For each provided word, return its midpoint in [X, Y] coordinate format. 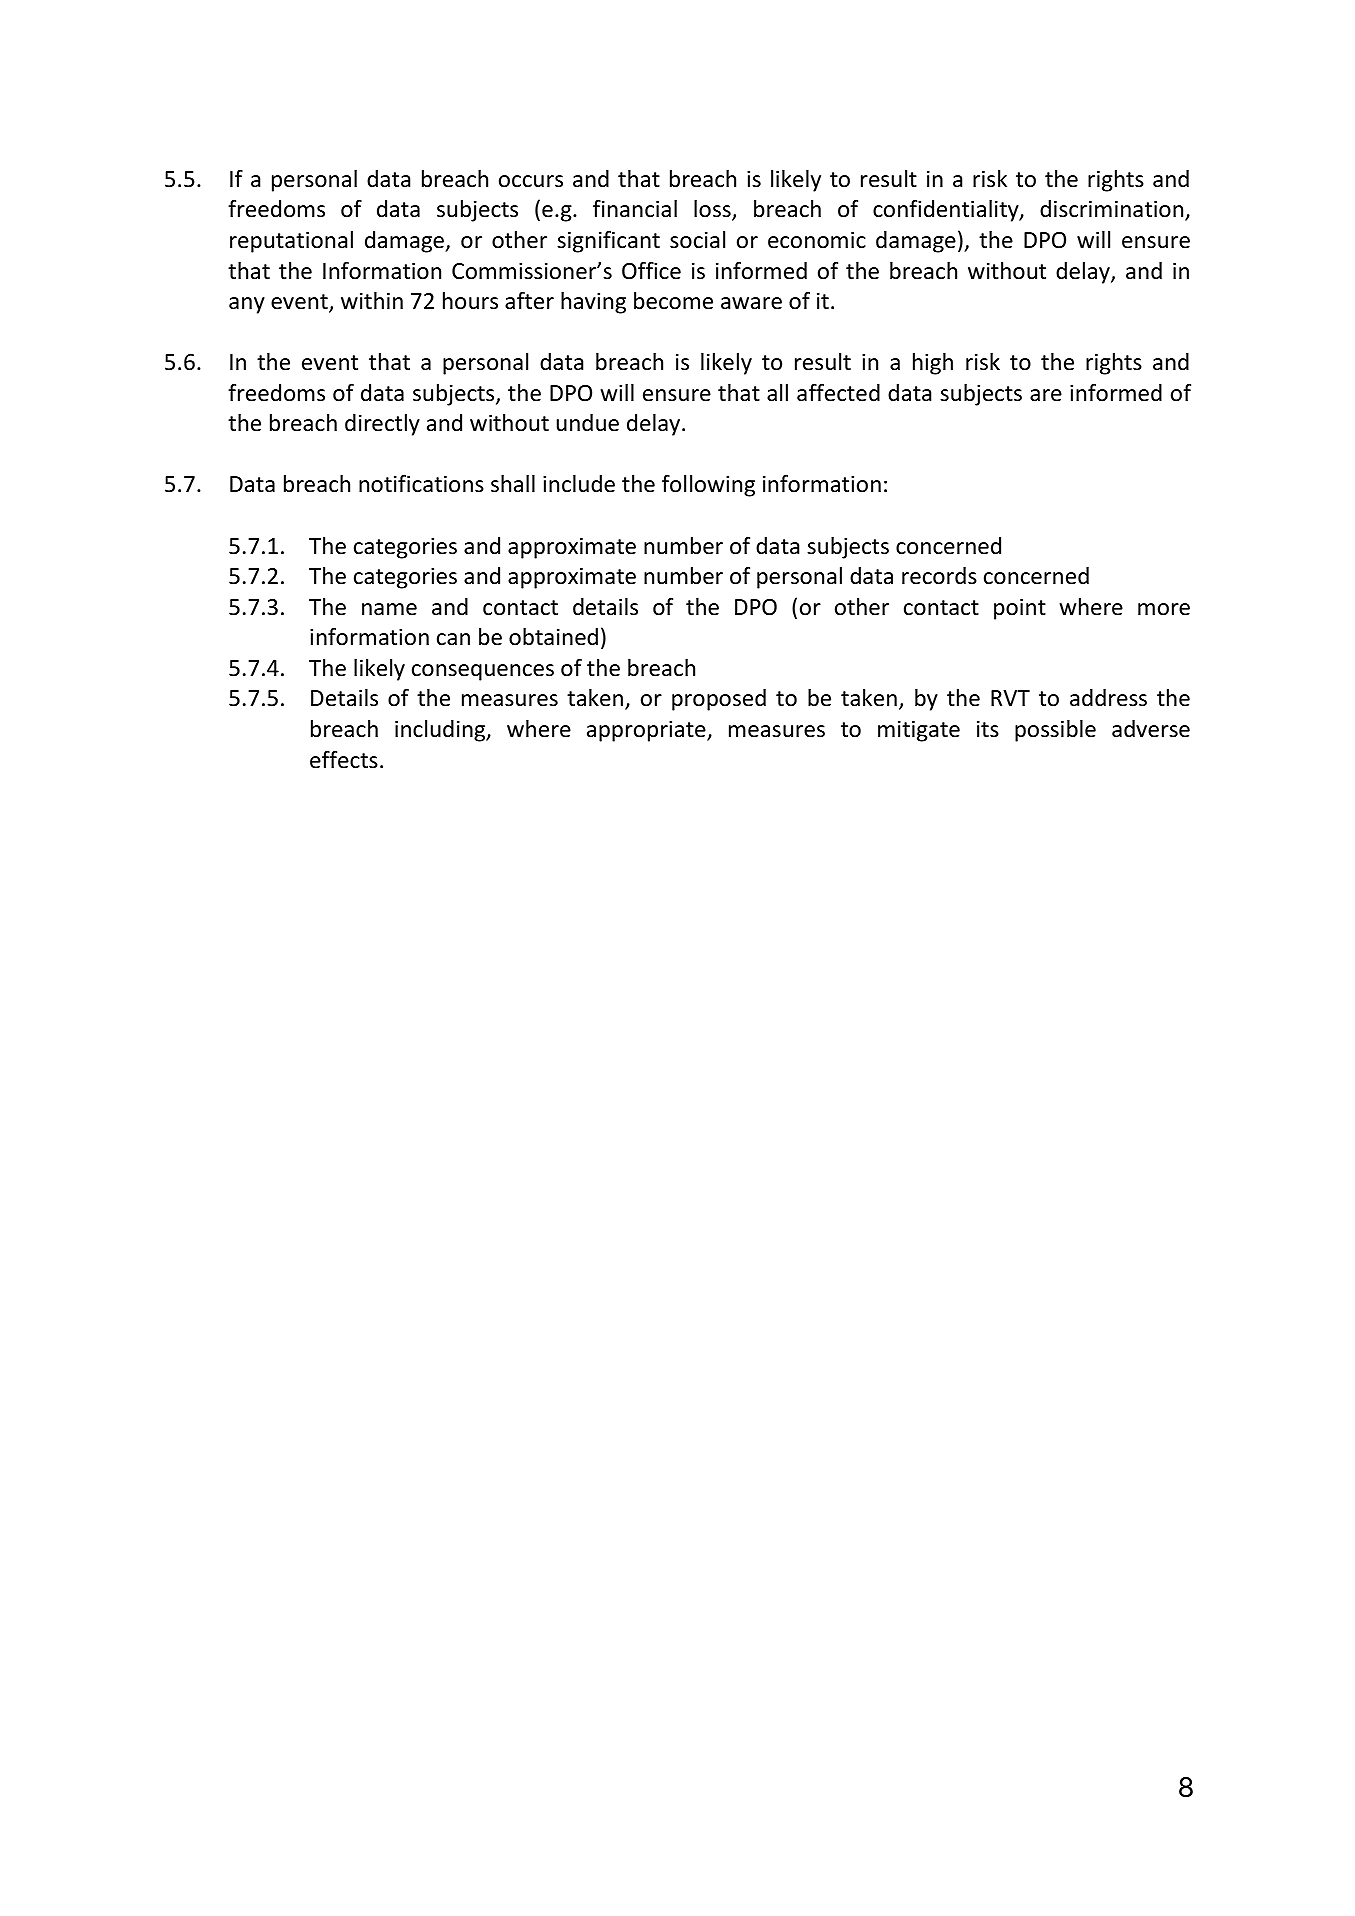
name [389, 609]
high [933, 364]
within [372, 300]
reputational [291, 242]
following [708, 486]
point [1020, 609]
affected [838, 393]
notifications [421, 484]
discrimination [1113, 210]
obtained [553, 637]
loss [713, 210]
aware [751, 303]
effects [344, 760]
